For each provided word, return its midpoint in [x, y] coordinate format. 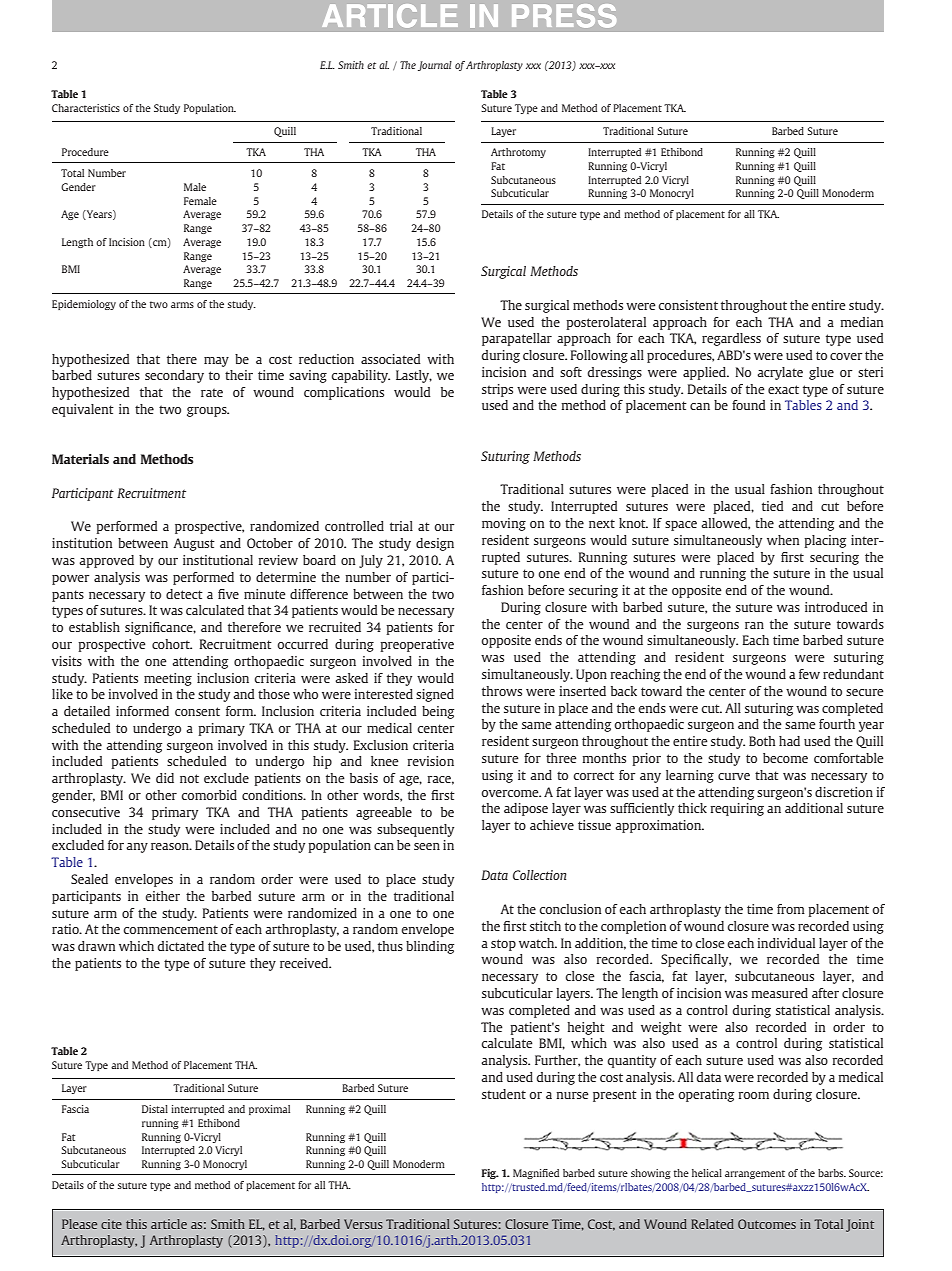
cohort [172, 644]
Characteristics [86, 108]
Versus [363, 1224]
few [809, 674]
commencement [170, 929]
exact [783, 389]
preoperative [417, 645]
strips [497, 390]
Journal [435, 66]
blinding [430, 947]
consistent [688, 305]
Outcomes [767, 1224]
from [791, 909]
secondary [174, 376]
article [169, 1224]
